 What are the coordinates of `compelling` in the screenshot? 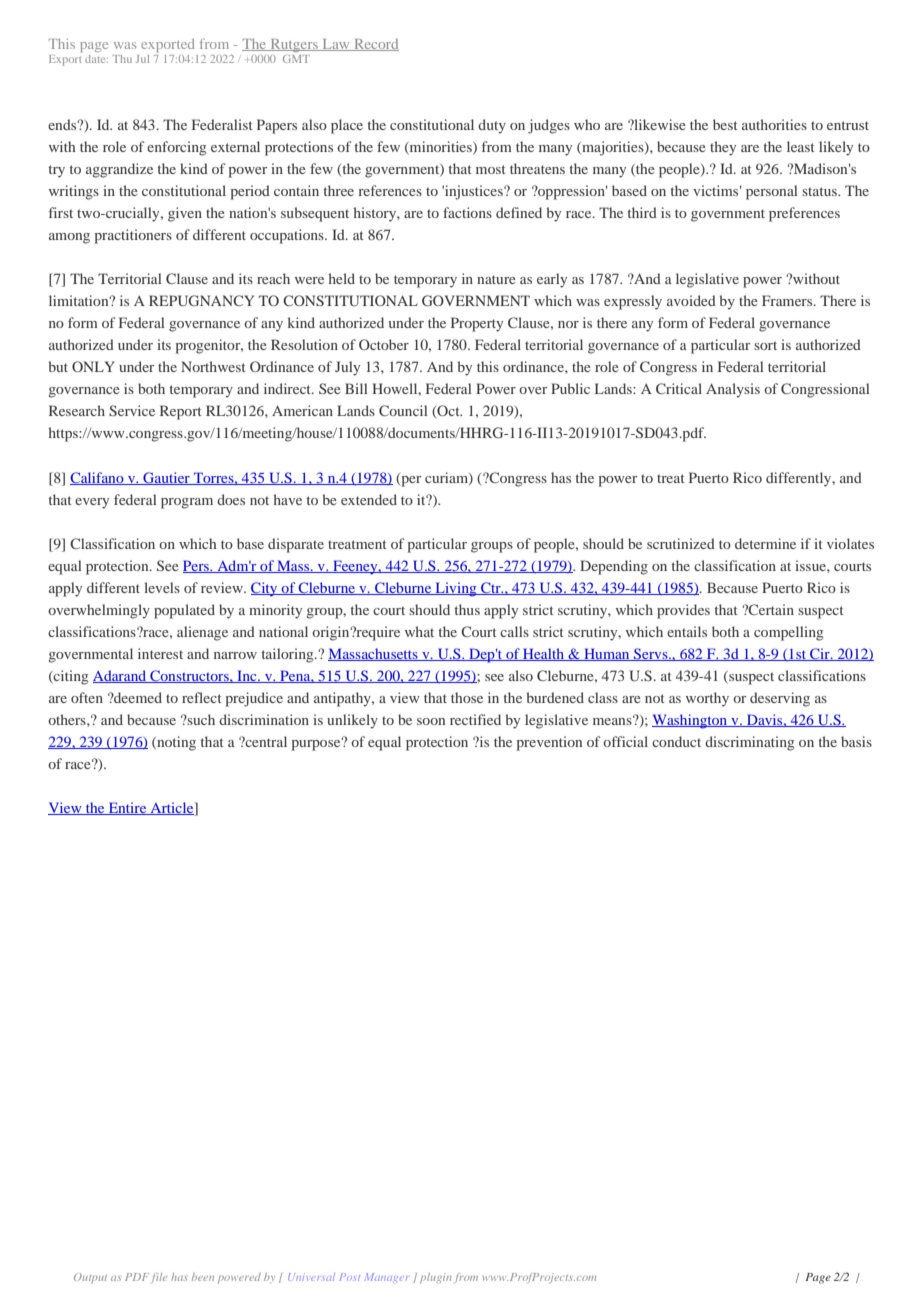 It's located at (788, 633).
